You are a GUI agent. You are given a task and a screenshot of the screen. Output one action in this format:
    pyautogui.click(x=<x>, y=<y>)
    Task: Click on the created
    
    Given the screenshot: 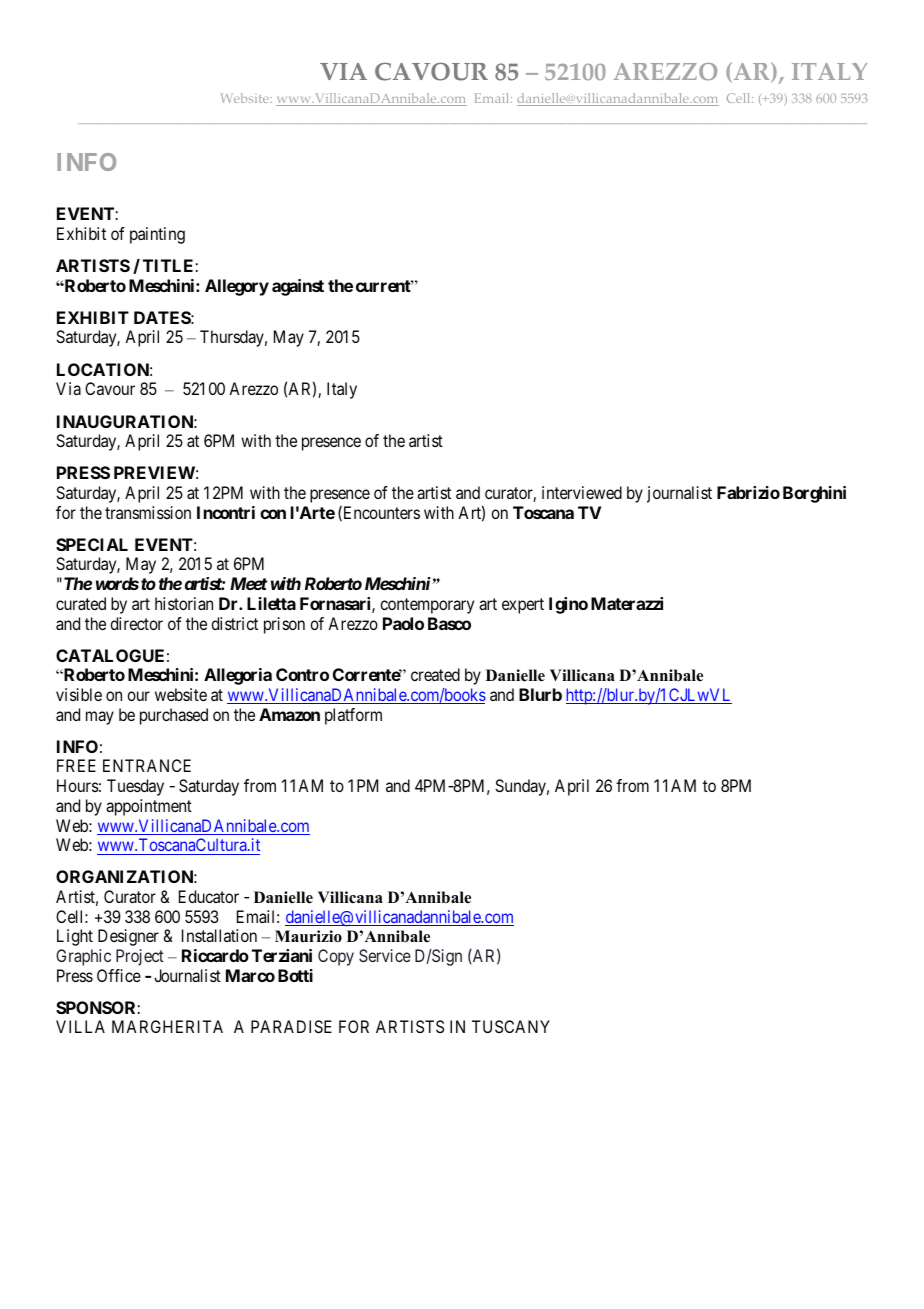 What is the action you would take?
    pyautogui.click(x=435, y=674)
